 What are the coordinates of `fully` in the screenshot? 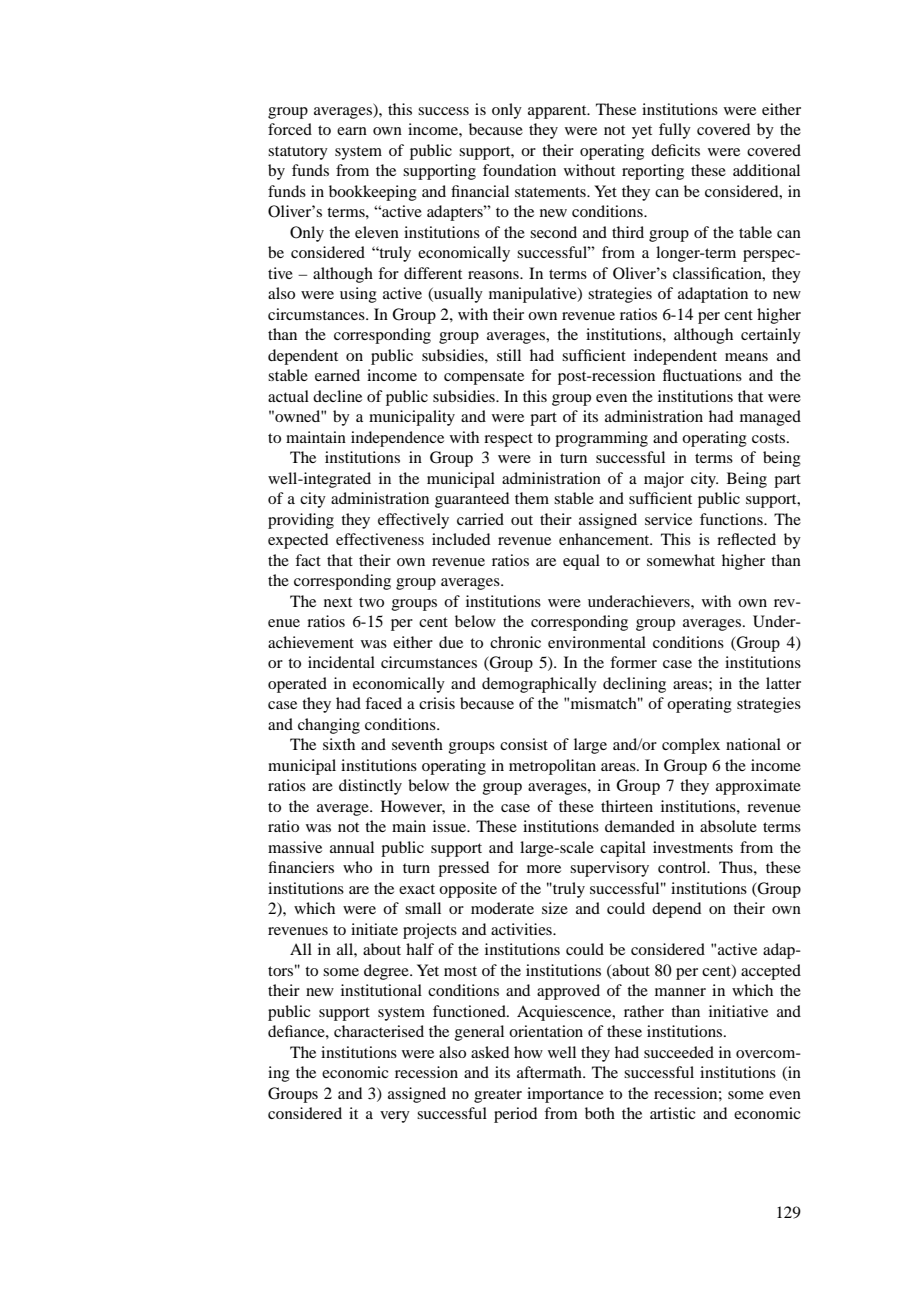 It's located at (675, 131).
